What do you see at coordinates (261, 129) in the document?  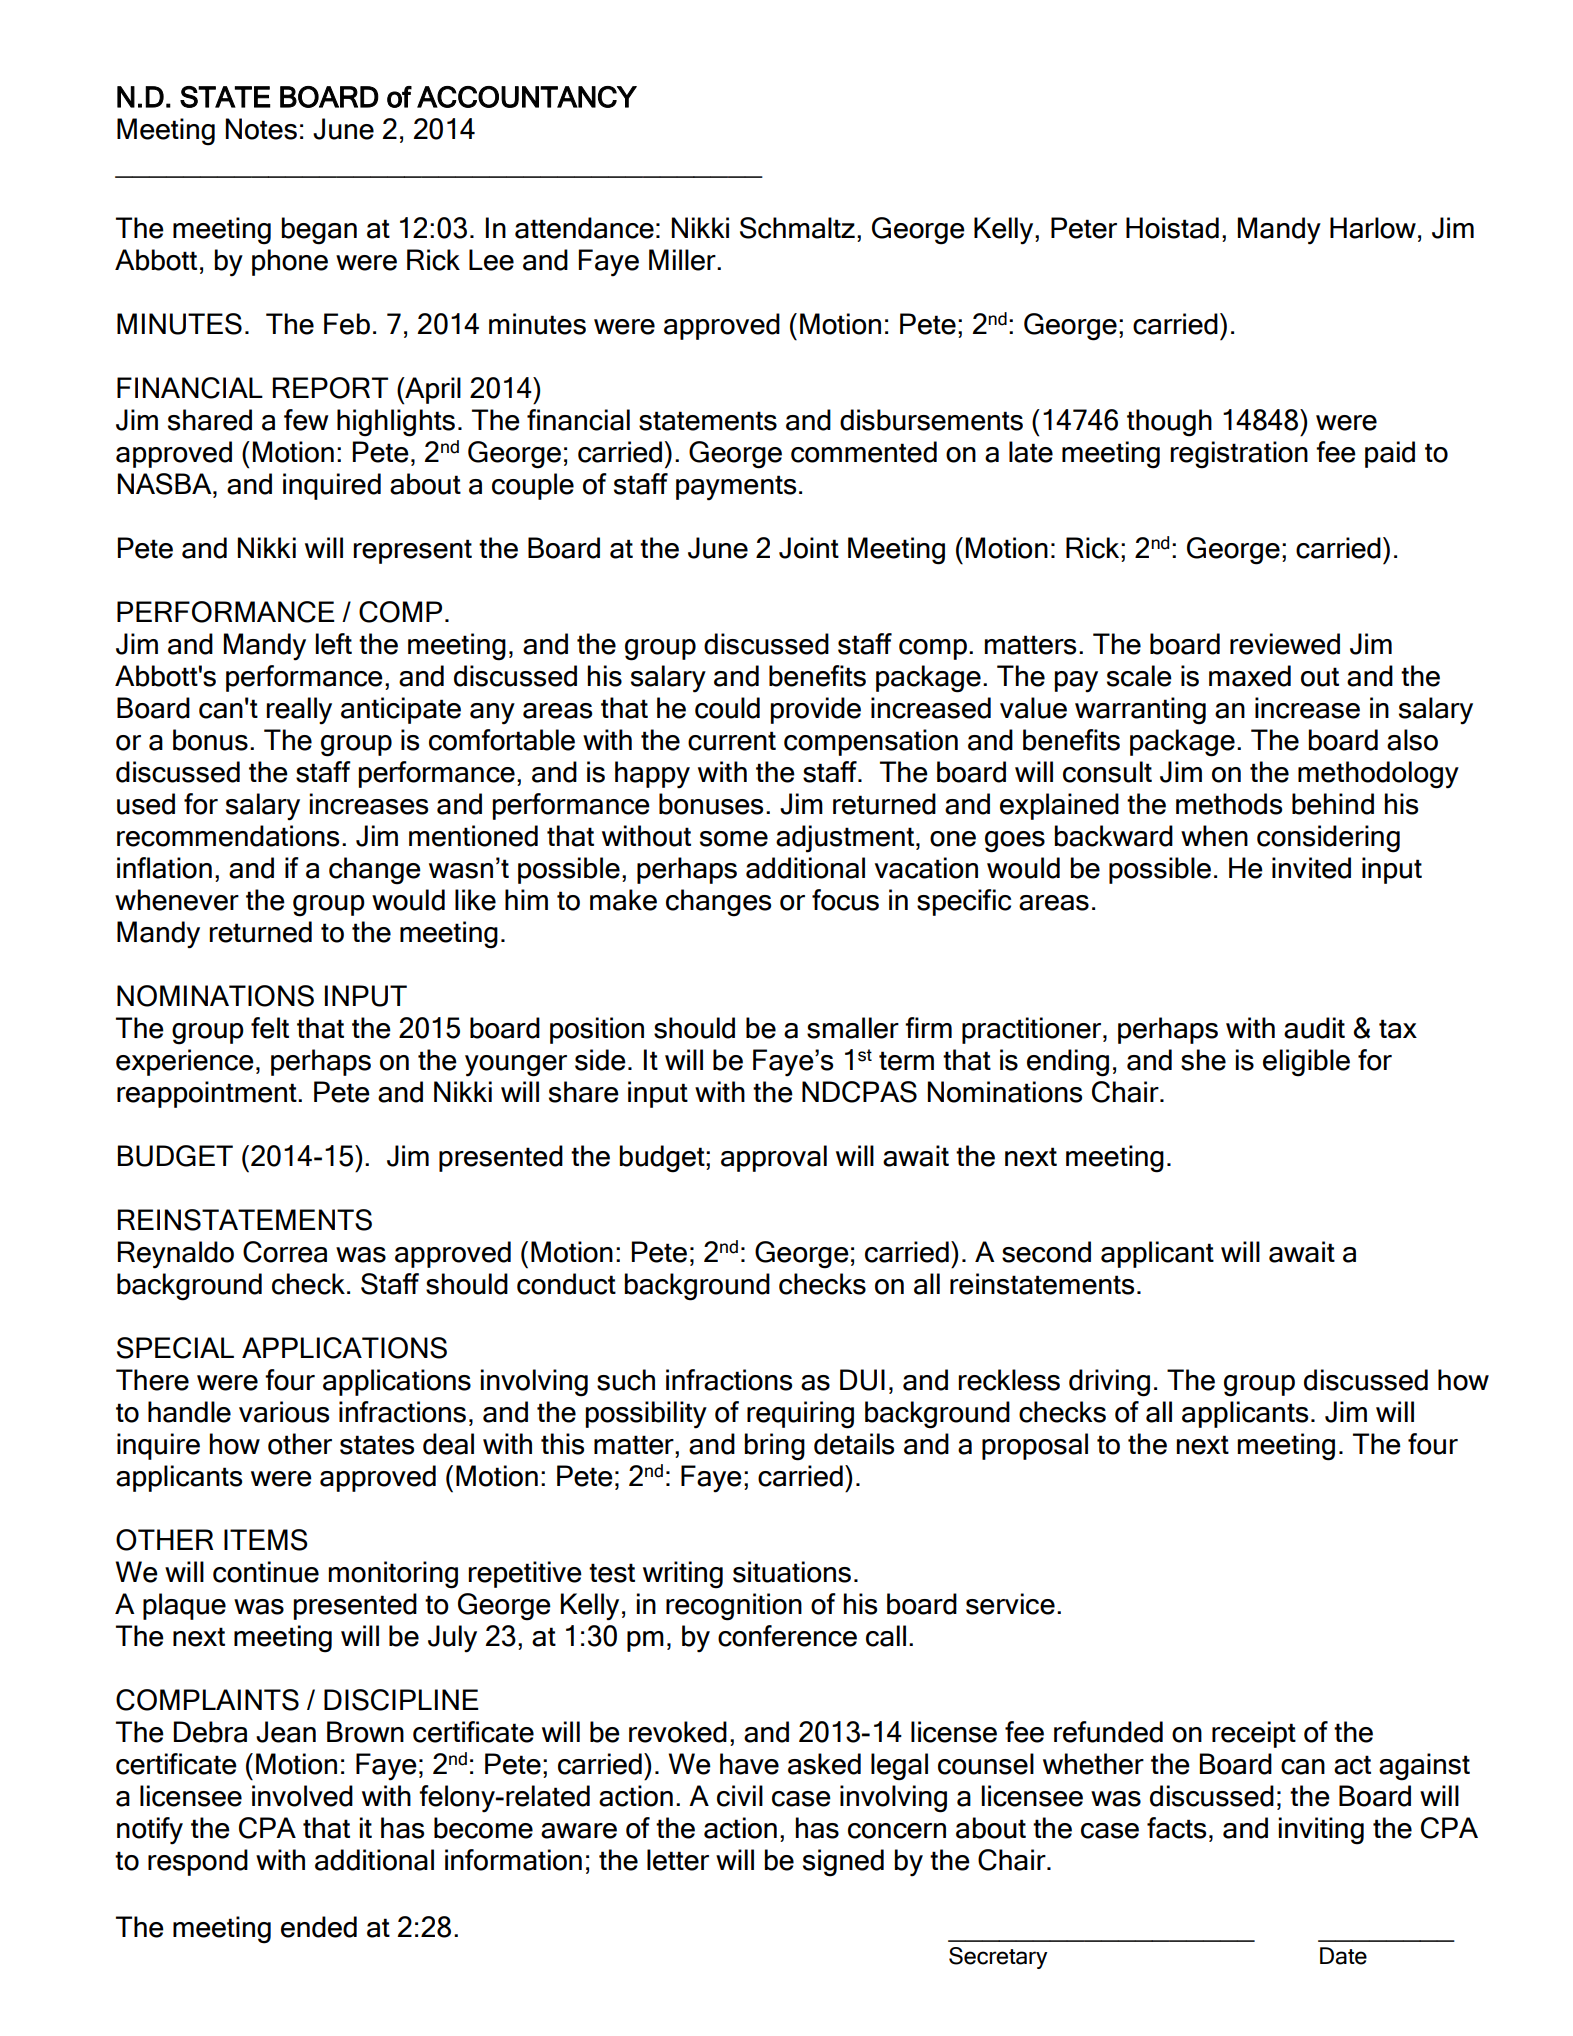 I see `Notes` at bounding box center [261, 129].
